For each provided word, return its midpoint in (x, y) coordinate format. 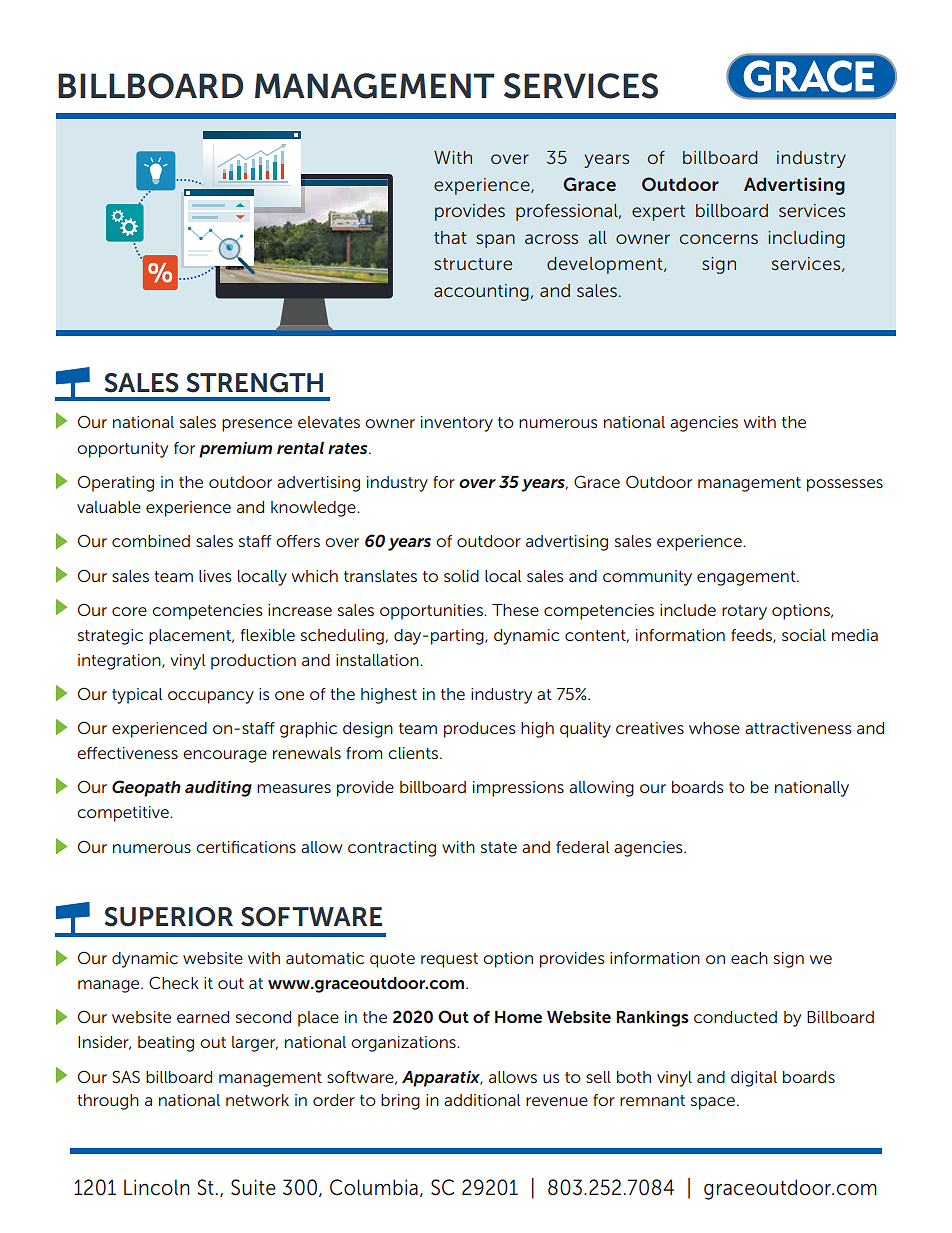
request (449, 960)
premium (235, 450)
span (495, 241)
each (749, 958)
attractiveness (798, 728)
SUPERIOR (168, 917)
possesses (845, 485)
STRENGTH (254, 383)
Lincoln (157, 1187)
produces (480, 730)
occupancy (211, 697)
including (806, 239)
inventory (457, 424)
